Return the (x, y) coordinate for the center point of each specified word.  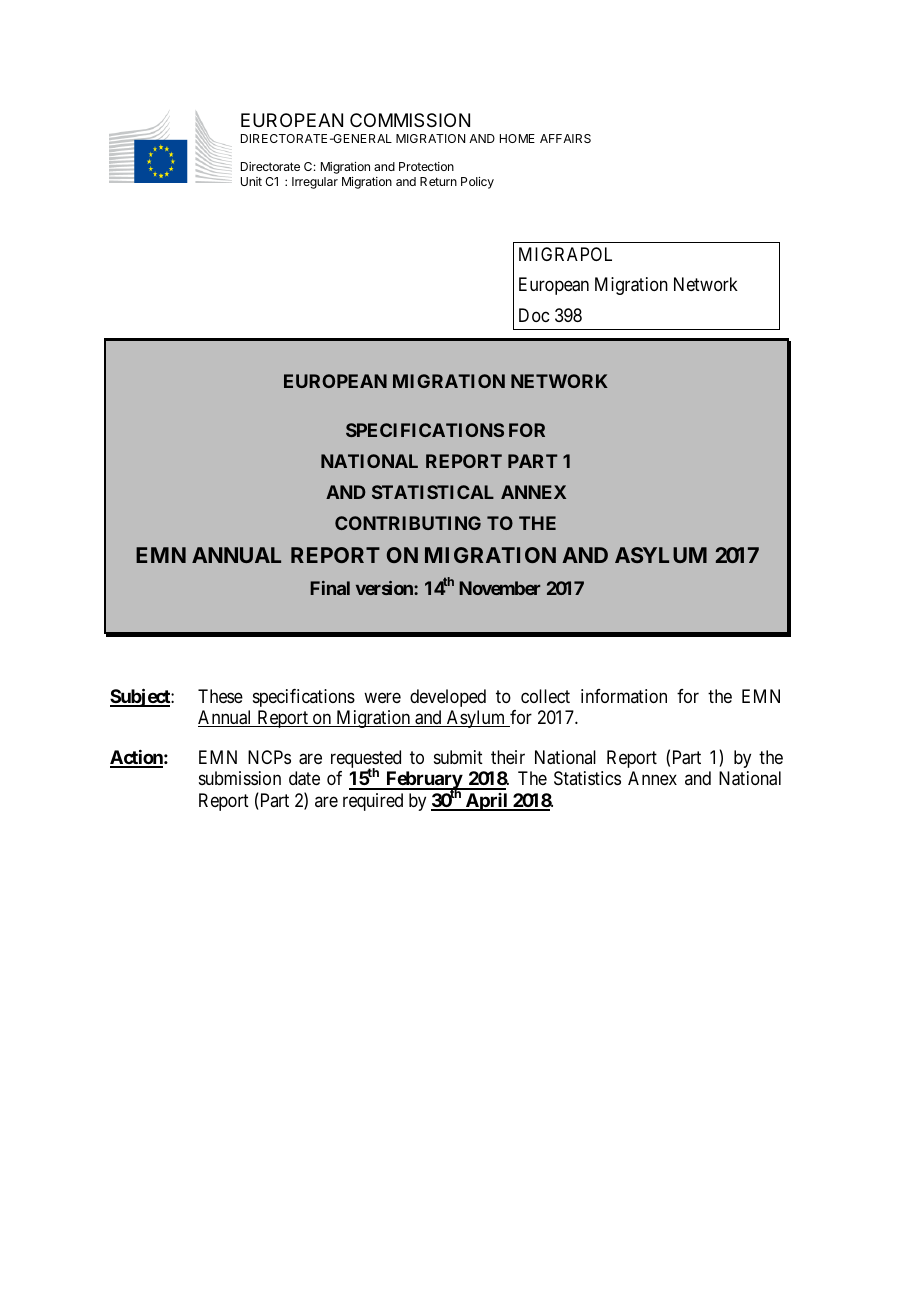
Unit (251, 181)
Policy (477, 183)
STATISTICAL (433, 492)
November (499, 588)
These (220, 696)
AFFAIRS (565, 138)
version (385, 588)
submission (240, 778)
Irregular (315, 183)
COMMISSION (410, 120)
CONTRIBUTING (408, 523)
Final (330, 588)
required (373, 802)
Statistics (587, 778)
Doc (534, 315)
